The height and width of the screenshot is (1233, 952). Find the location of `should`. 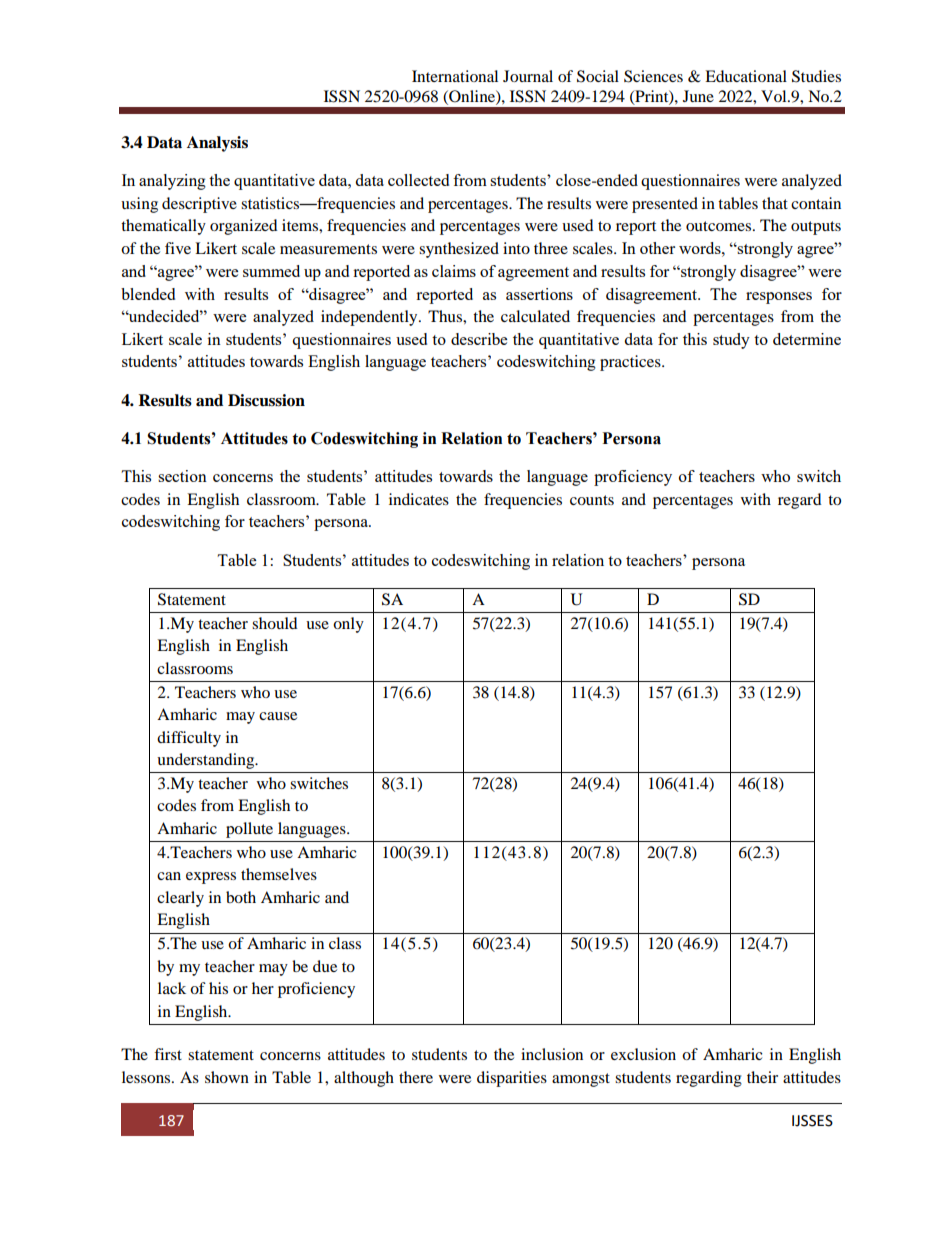

should is located at coordinates (275, 623).
